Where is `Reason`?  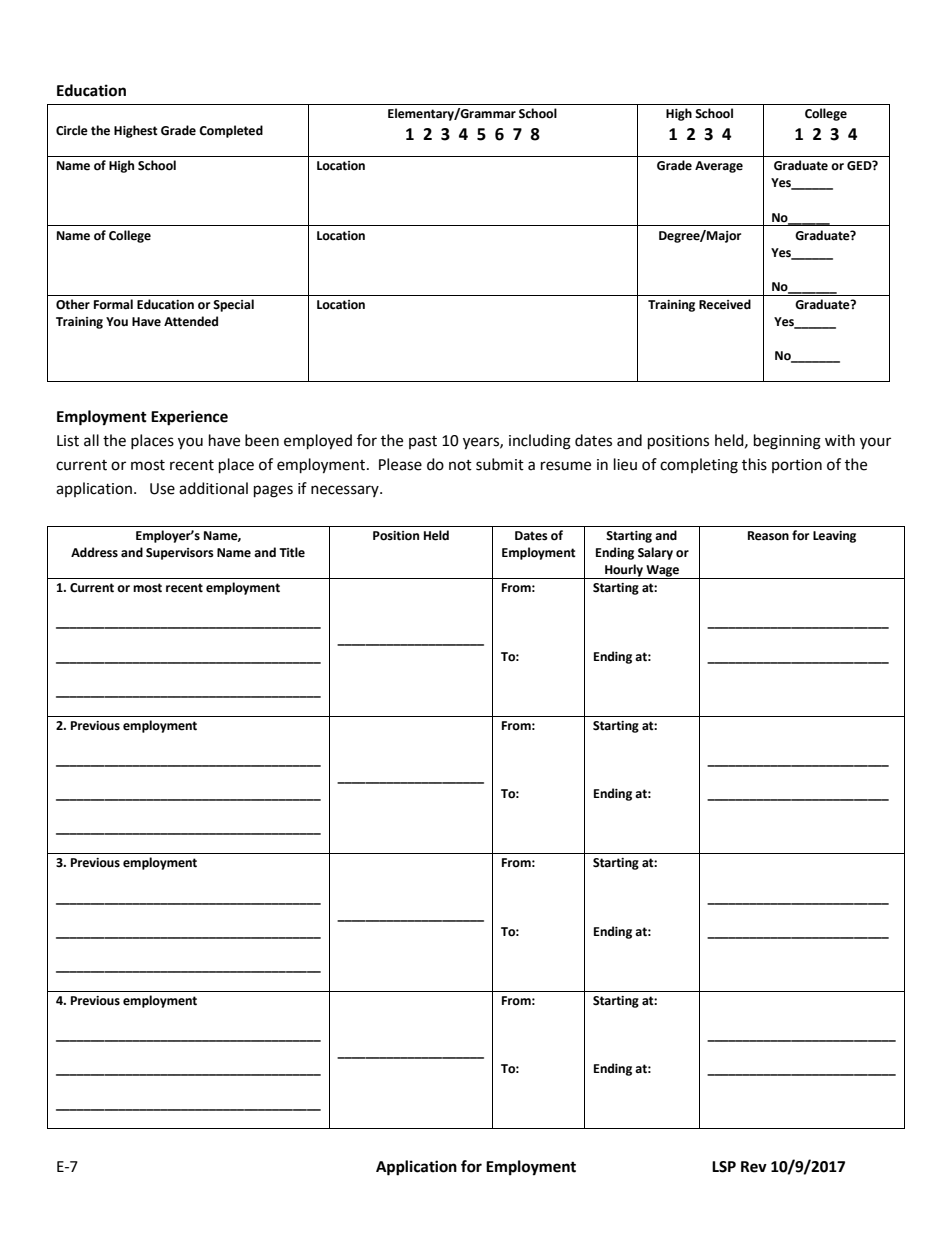 Reason is located at coordinates (768, 536).
